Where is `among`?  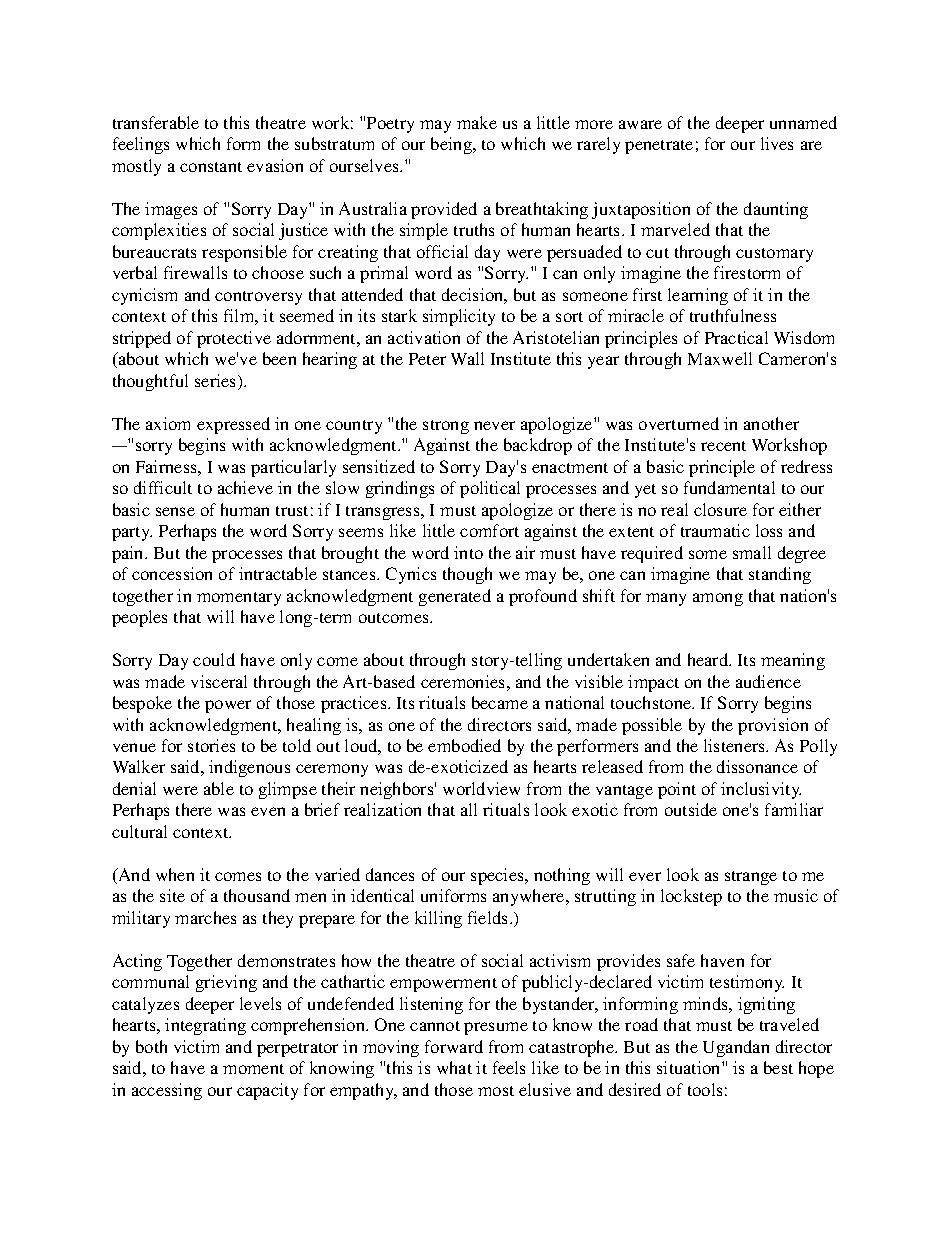 among is located at coordinates (718, 599).
